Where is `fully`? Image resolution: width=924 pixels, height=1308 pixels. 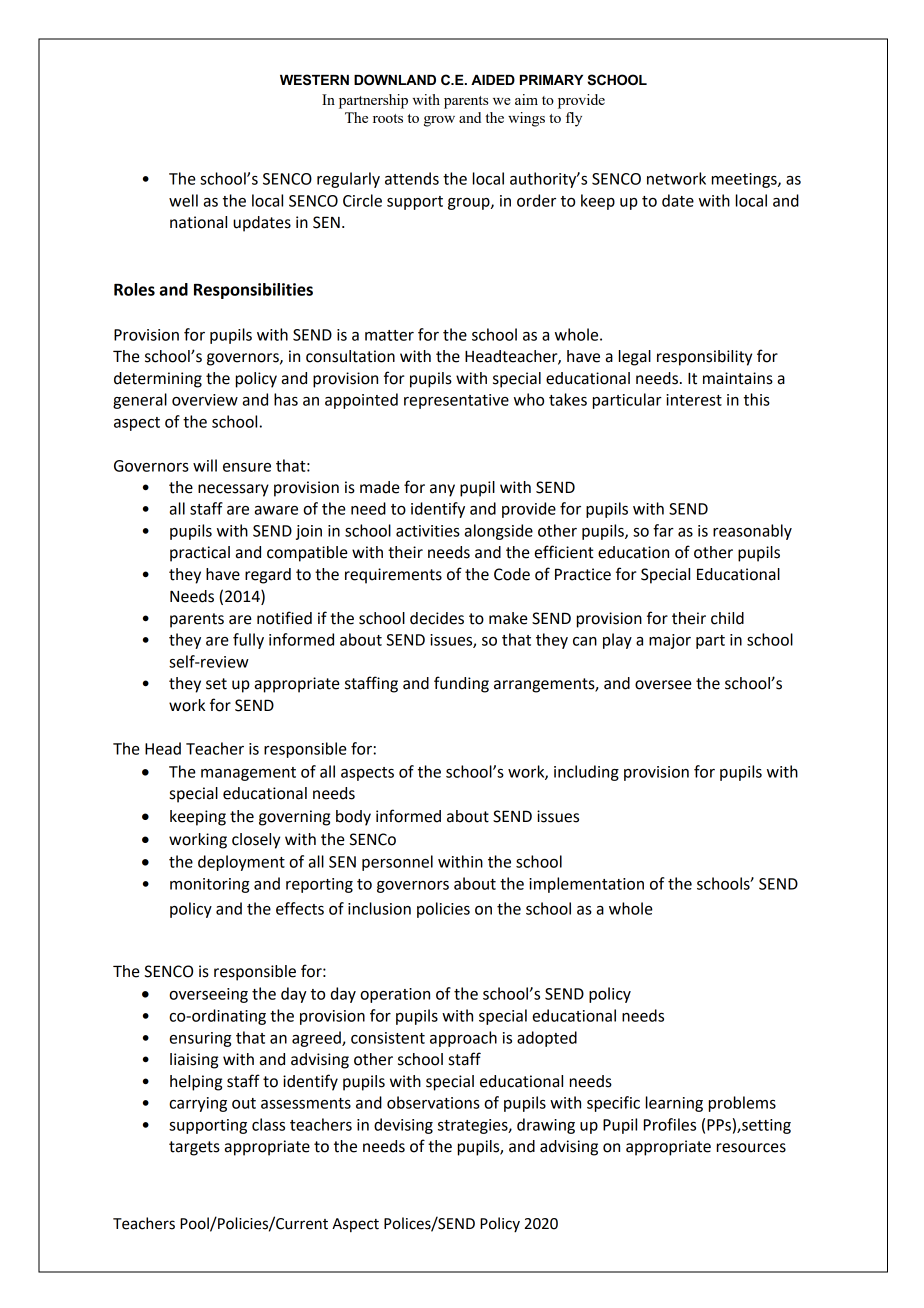
fully is located at coordinates (248, 641).
